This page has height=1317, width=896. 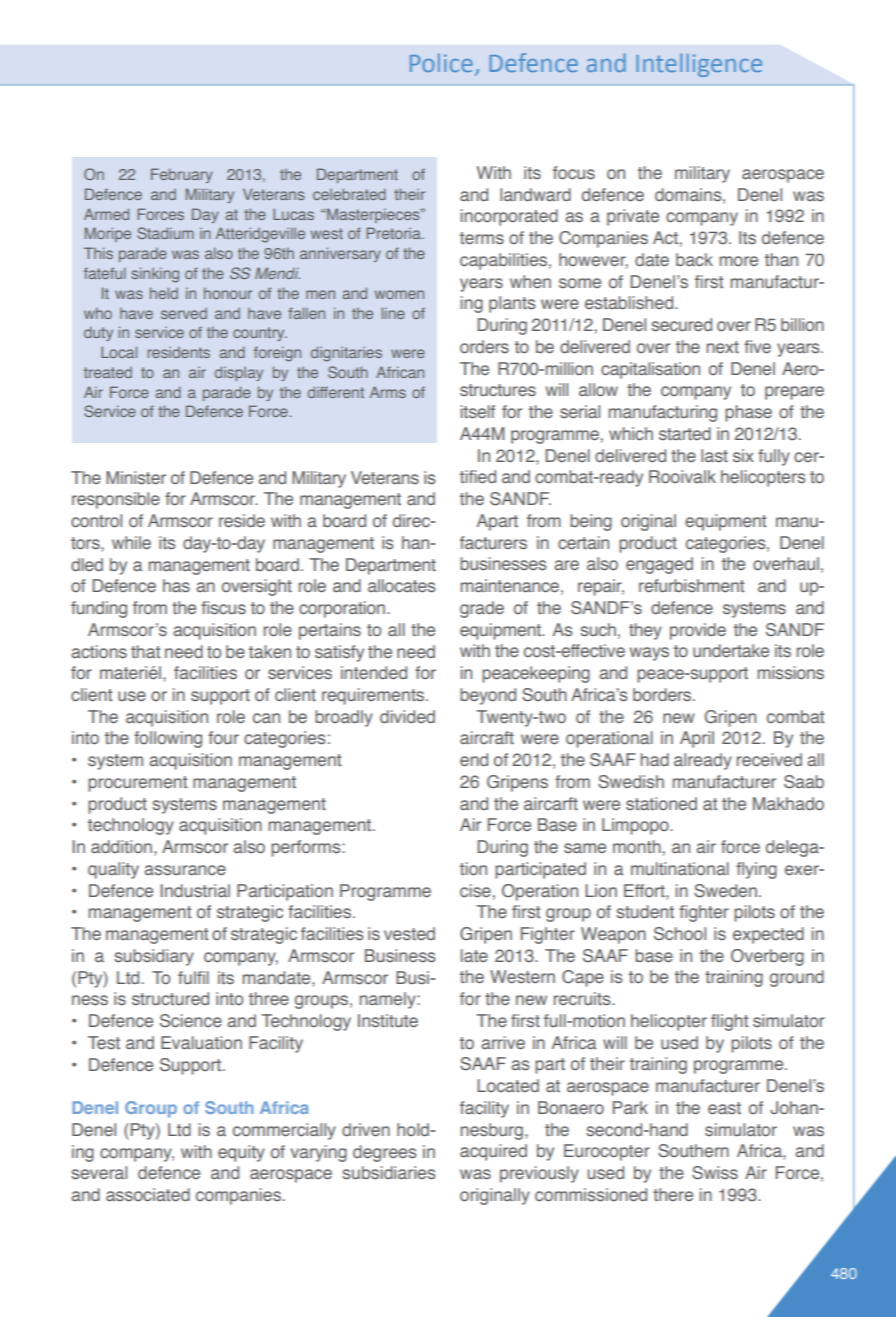 I want to click on last, so click(x=714, y=455).
